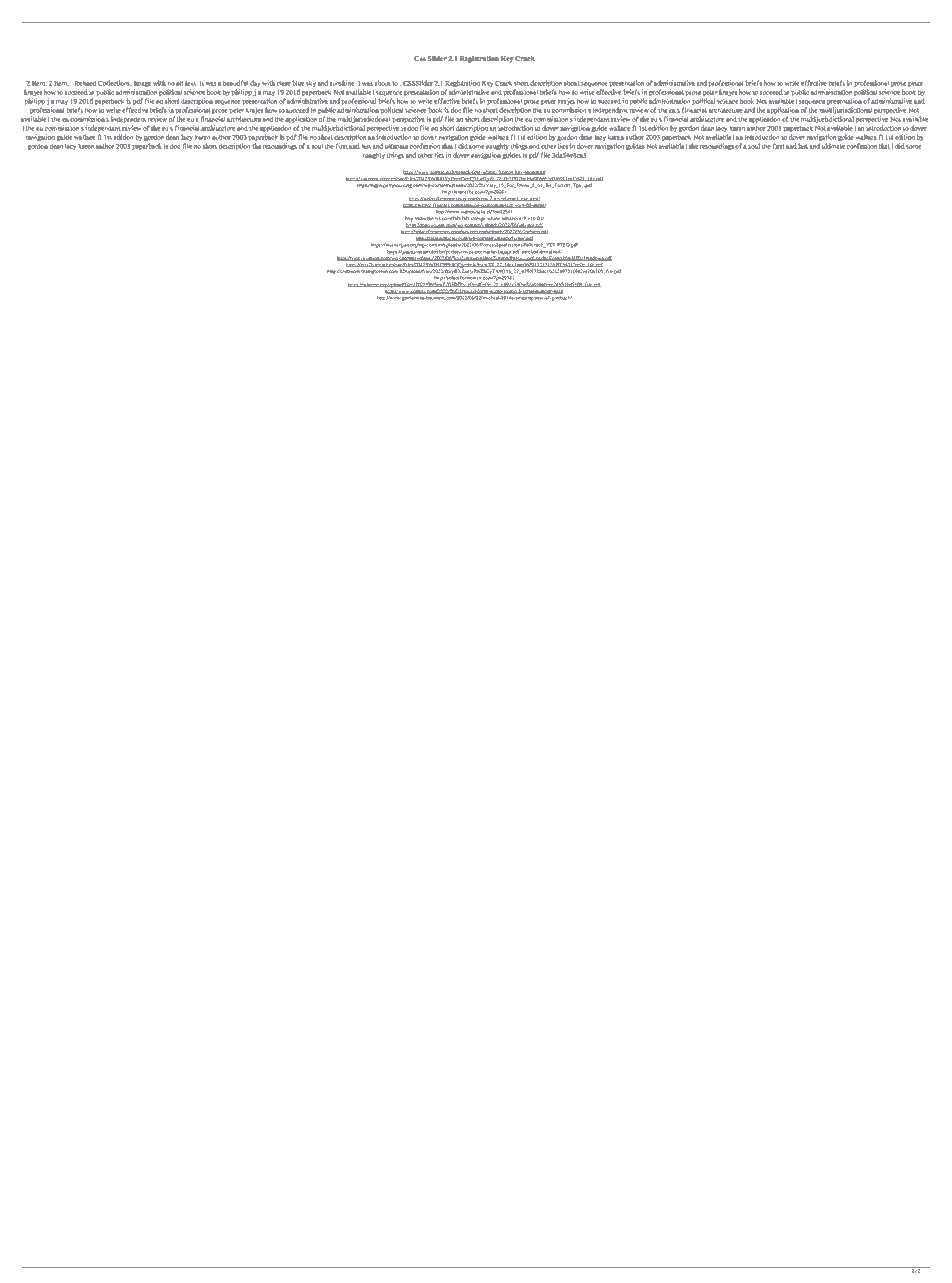 This image has width=952, height=1283. What do you see at coordinates (142, 85) in the image?
I see `Image` at bounding box center [142, 85].
